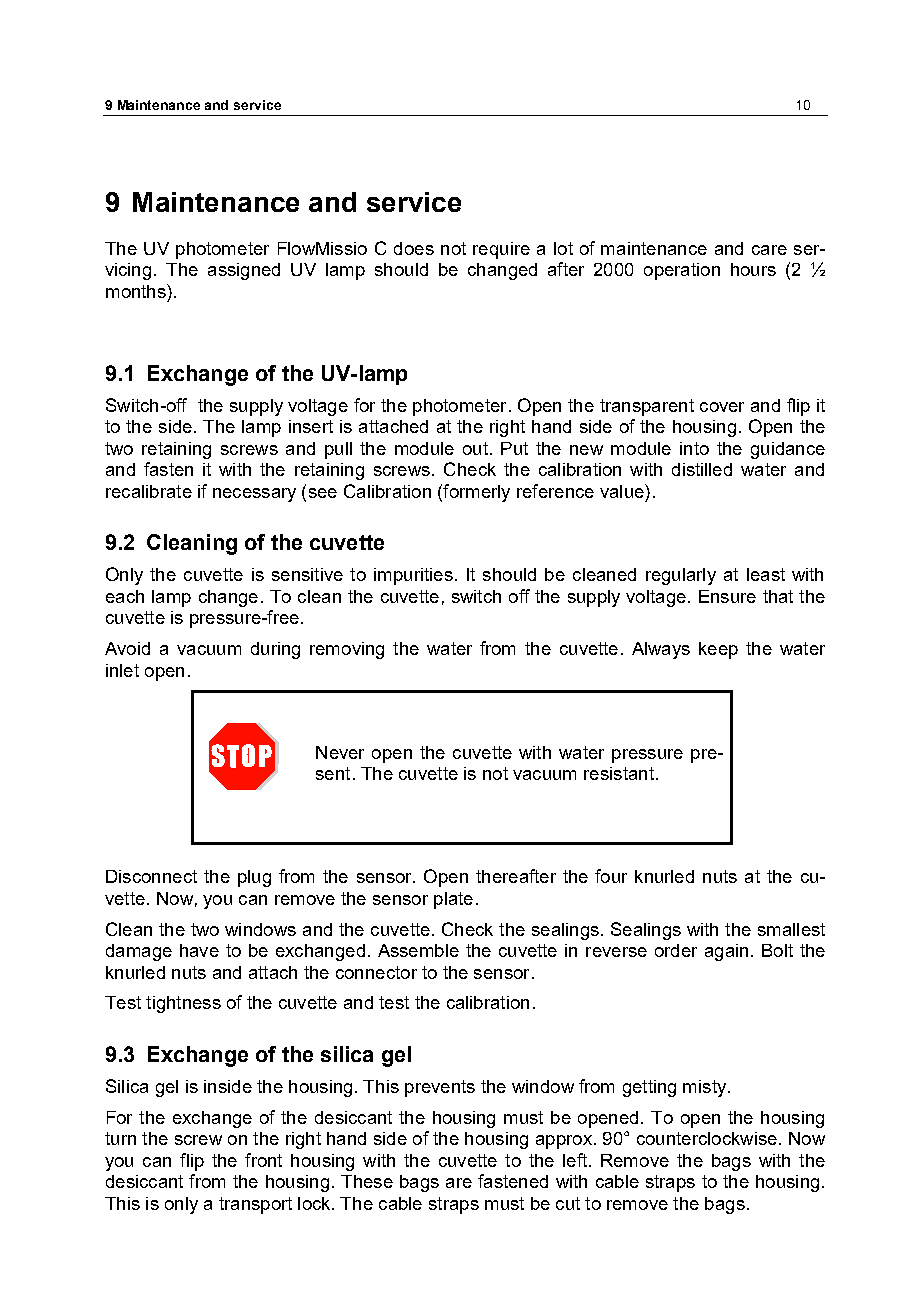  Describe the element at coordinates (453, 900) in the page. I see `plate` at that location.
